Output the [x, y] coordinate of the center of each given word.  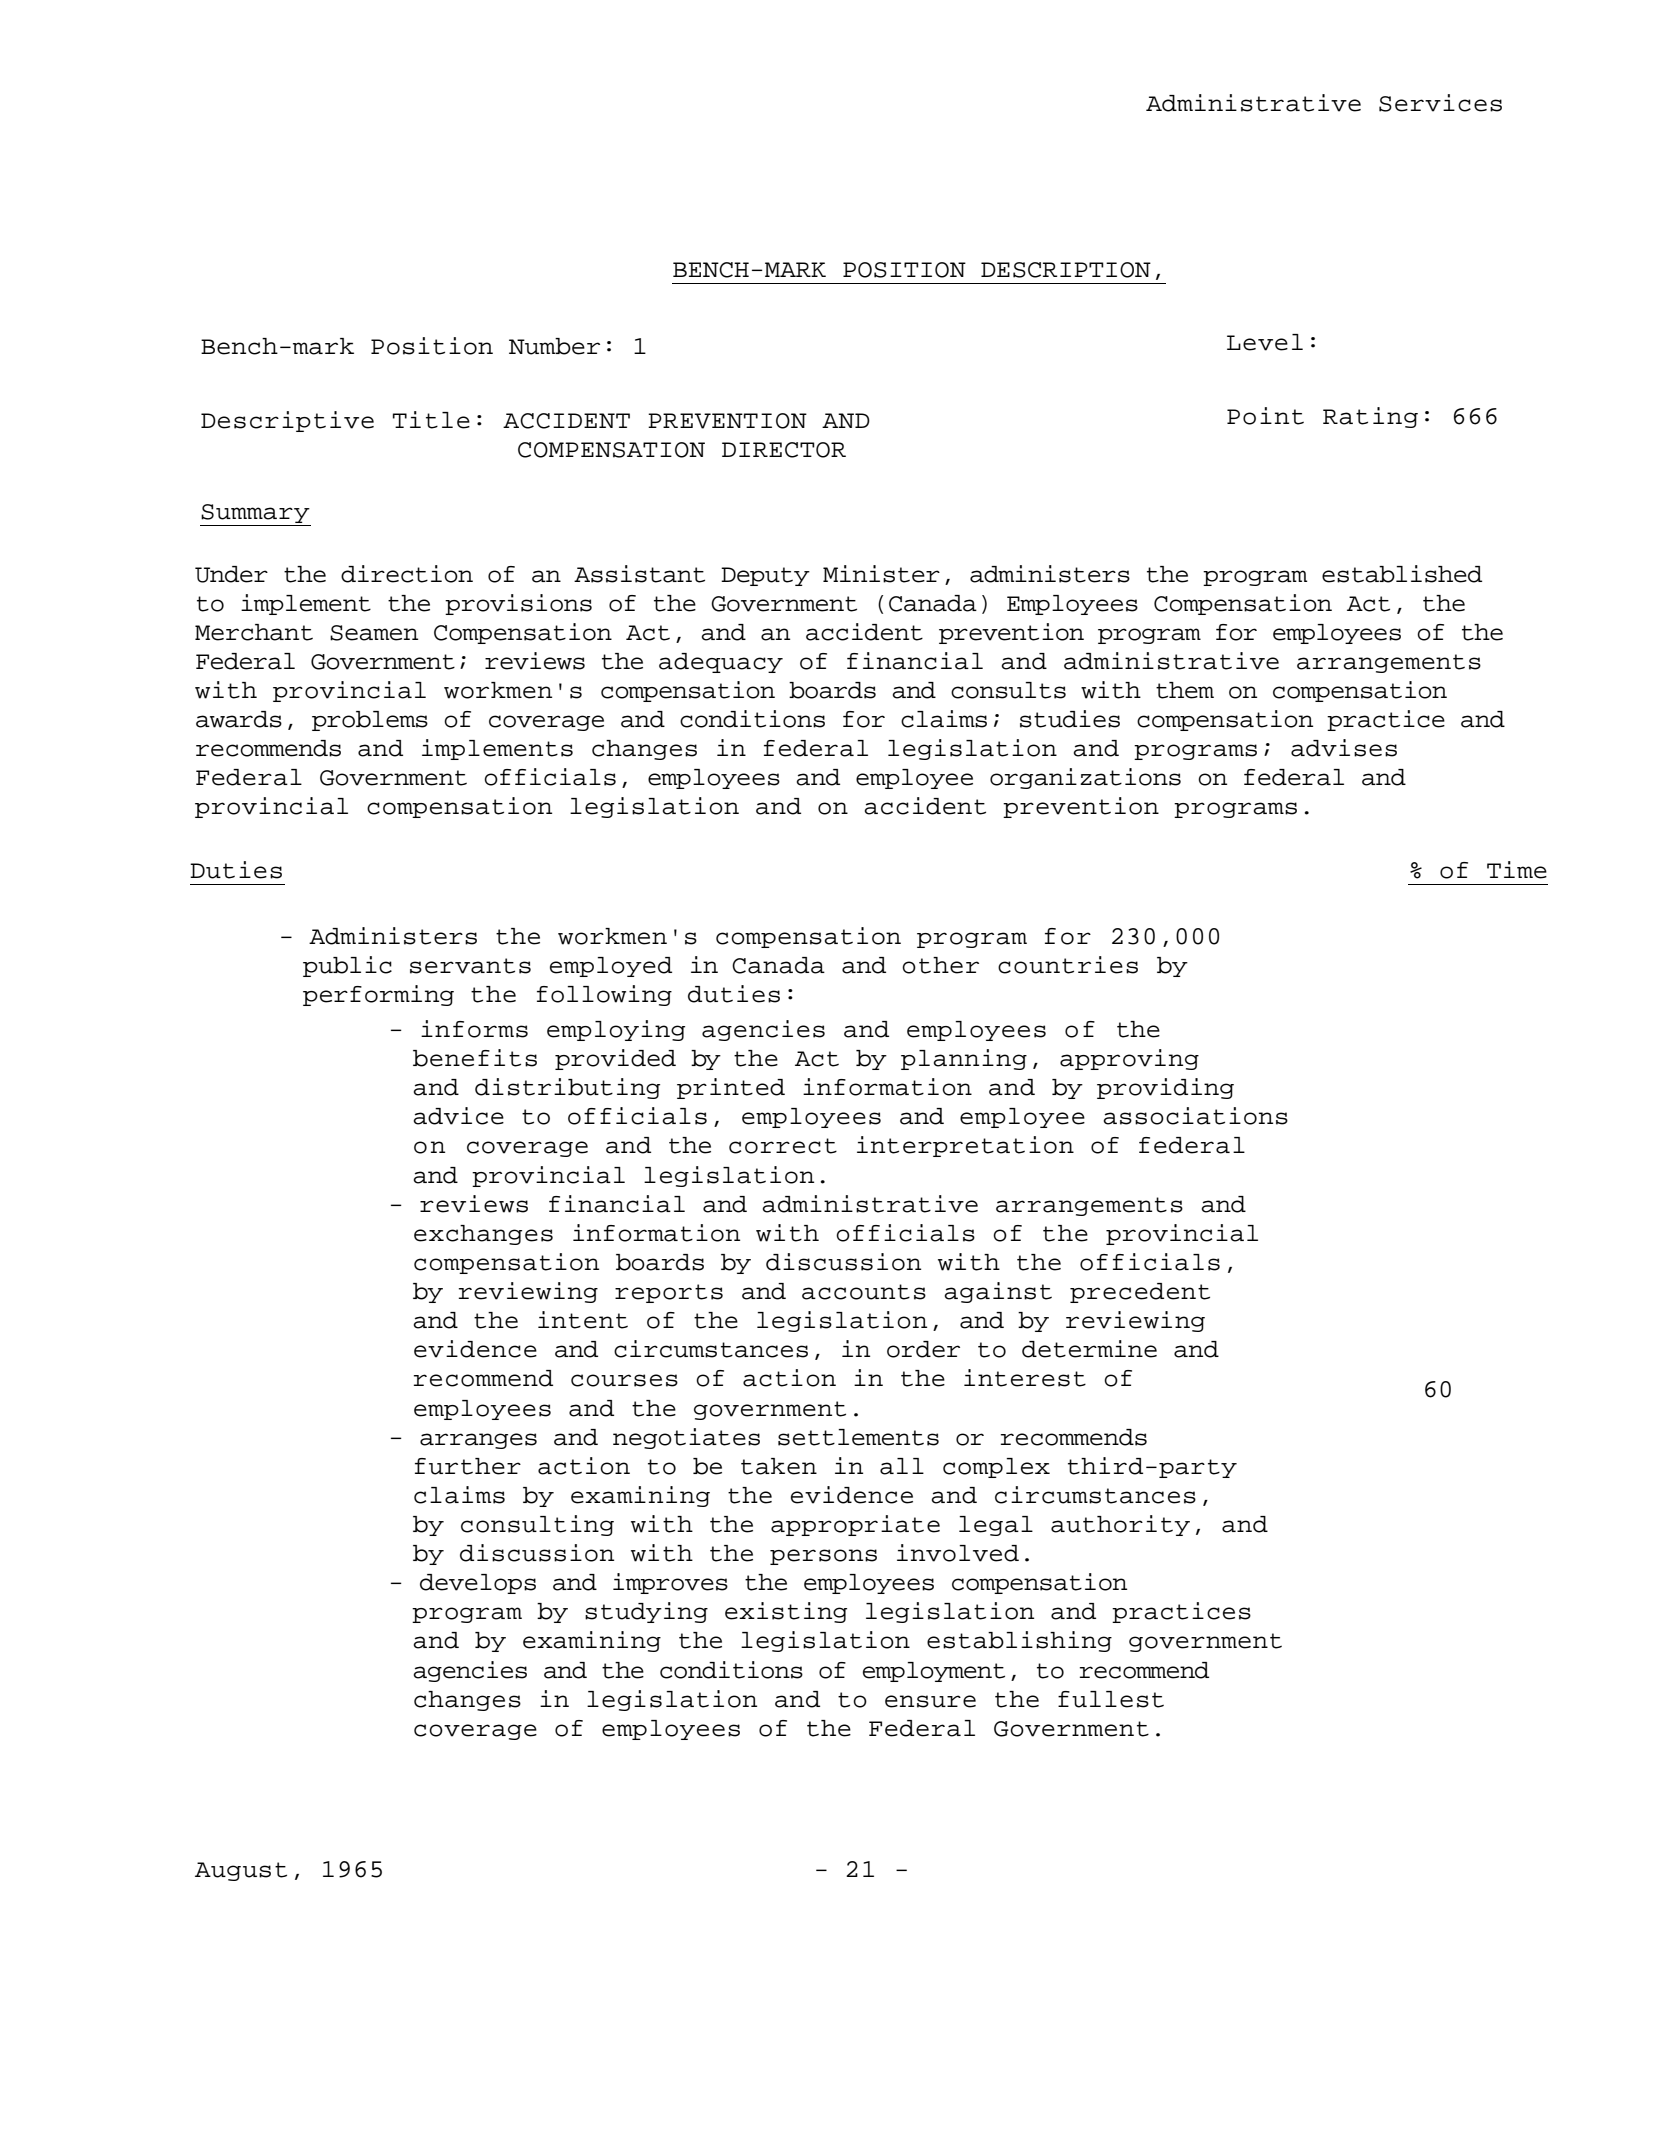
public [347, 966]
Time [1517, 870]
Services [1440, 103]
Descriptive [287, 421]
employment [934, 1672]
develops [478, 1584]
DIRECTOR [784, 450]
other [940, 965]
